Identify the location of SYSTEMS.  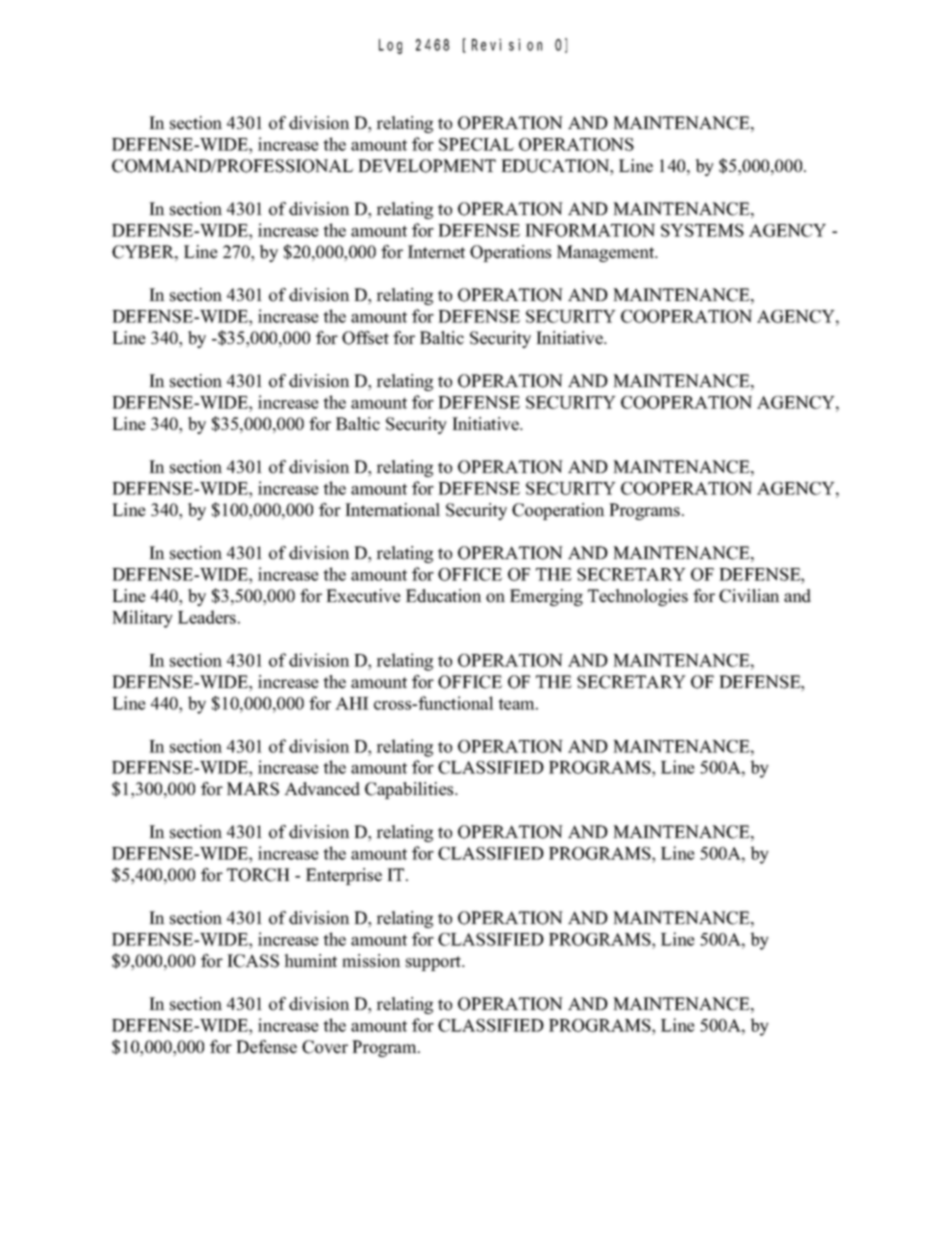
(702, 230).
